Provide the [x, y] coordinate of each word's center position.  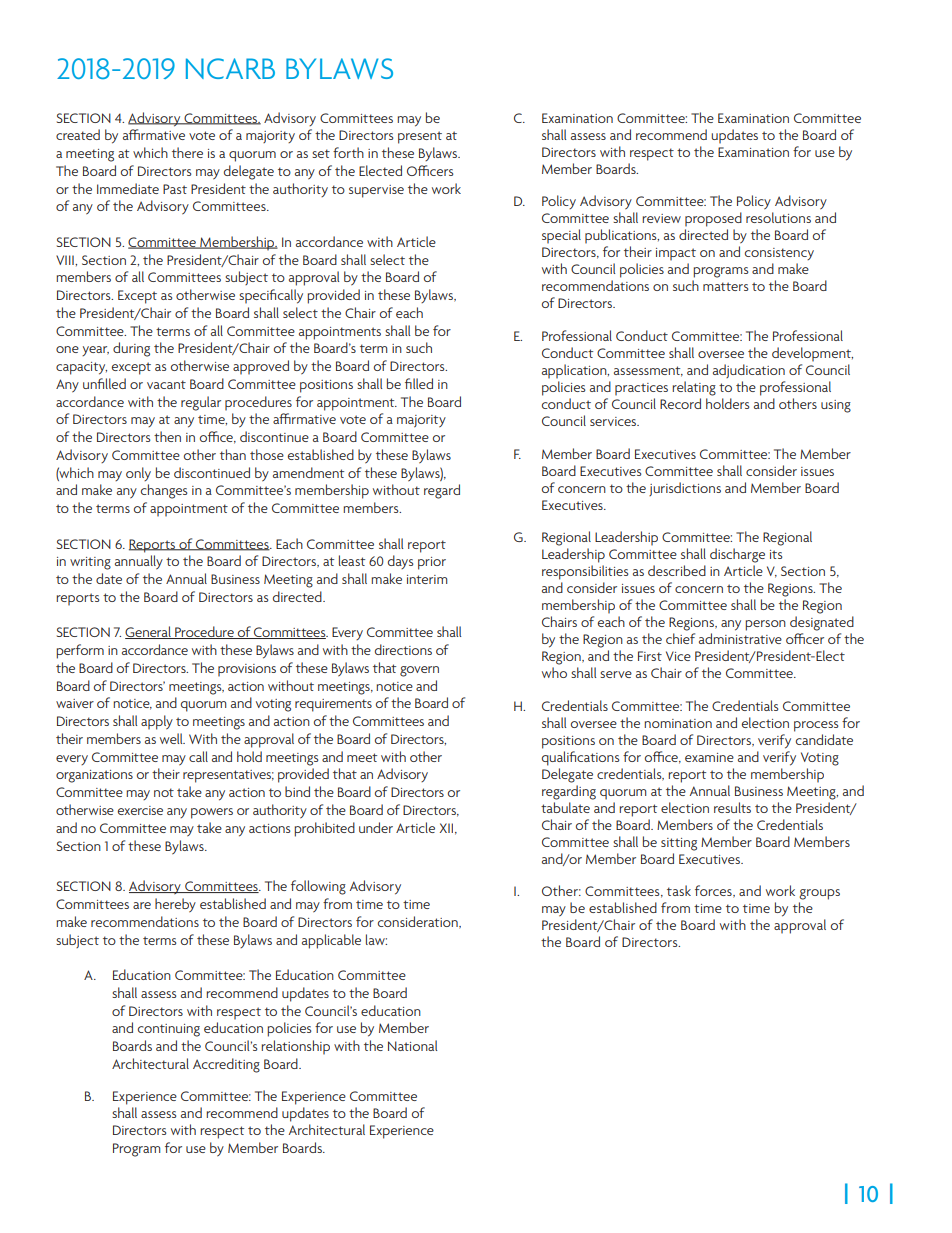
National [412, 1045]
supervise [376, 191]
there [187, 152]
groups [819, 894]
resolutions [778, 217]
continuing [169, 1030]
